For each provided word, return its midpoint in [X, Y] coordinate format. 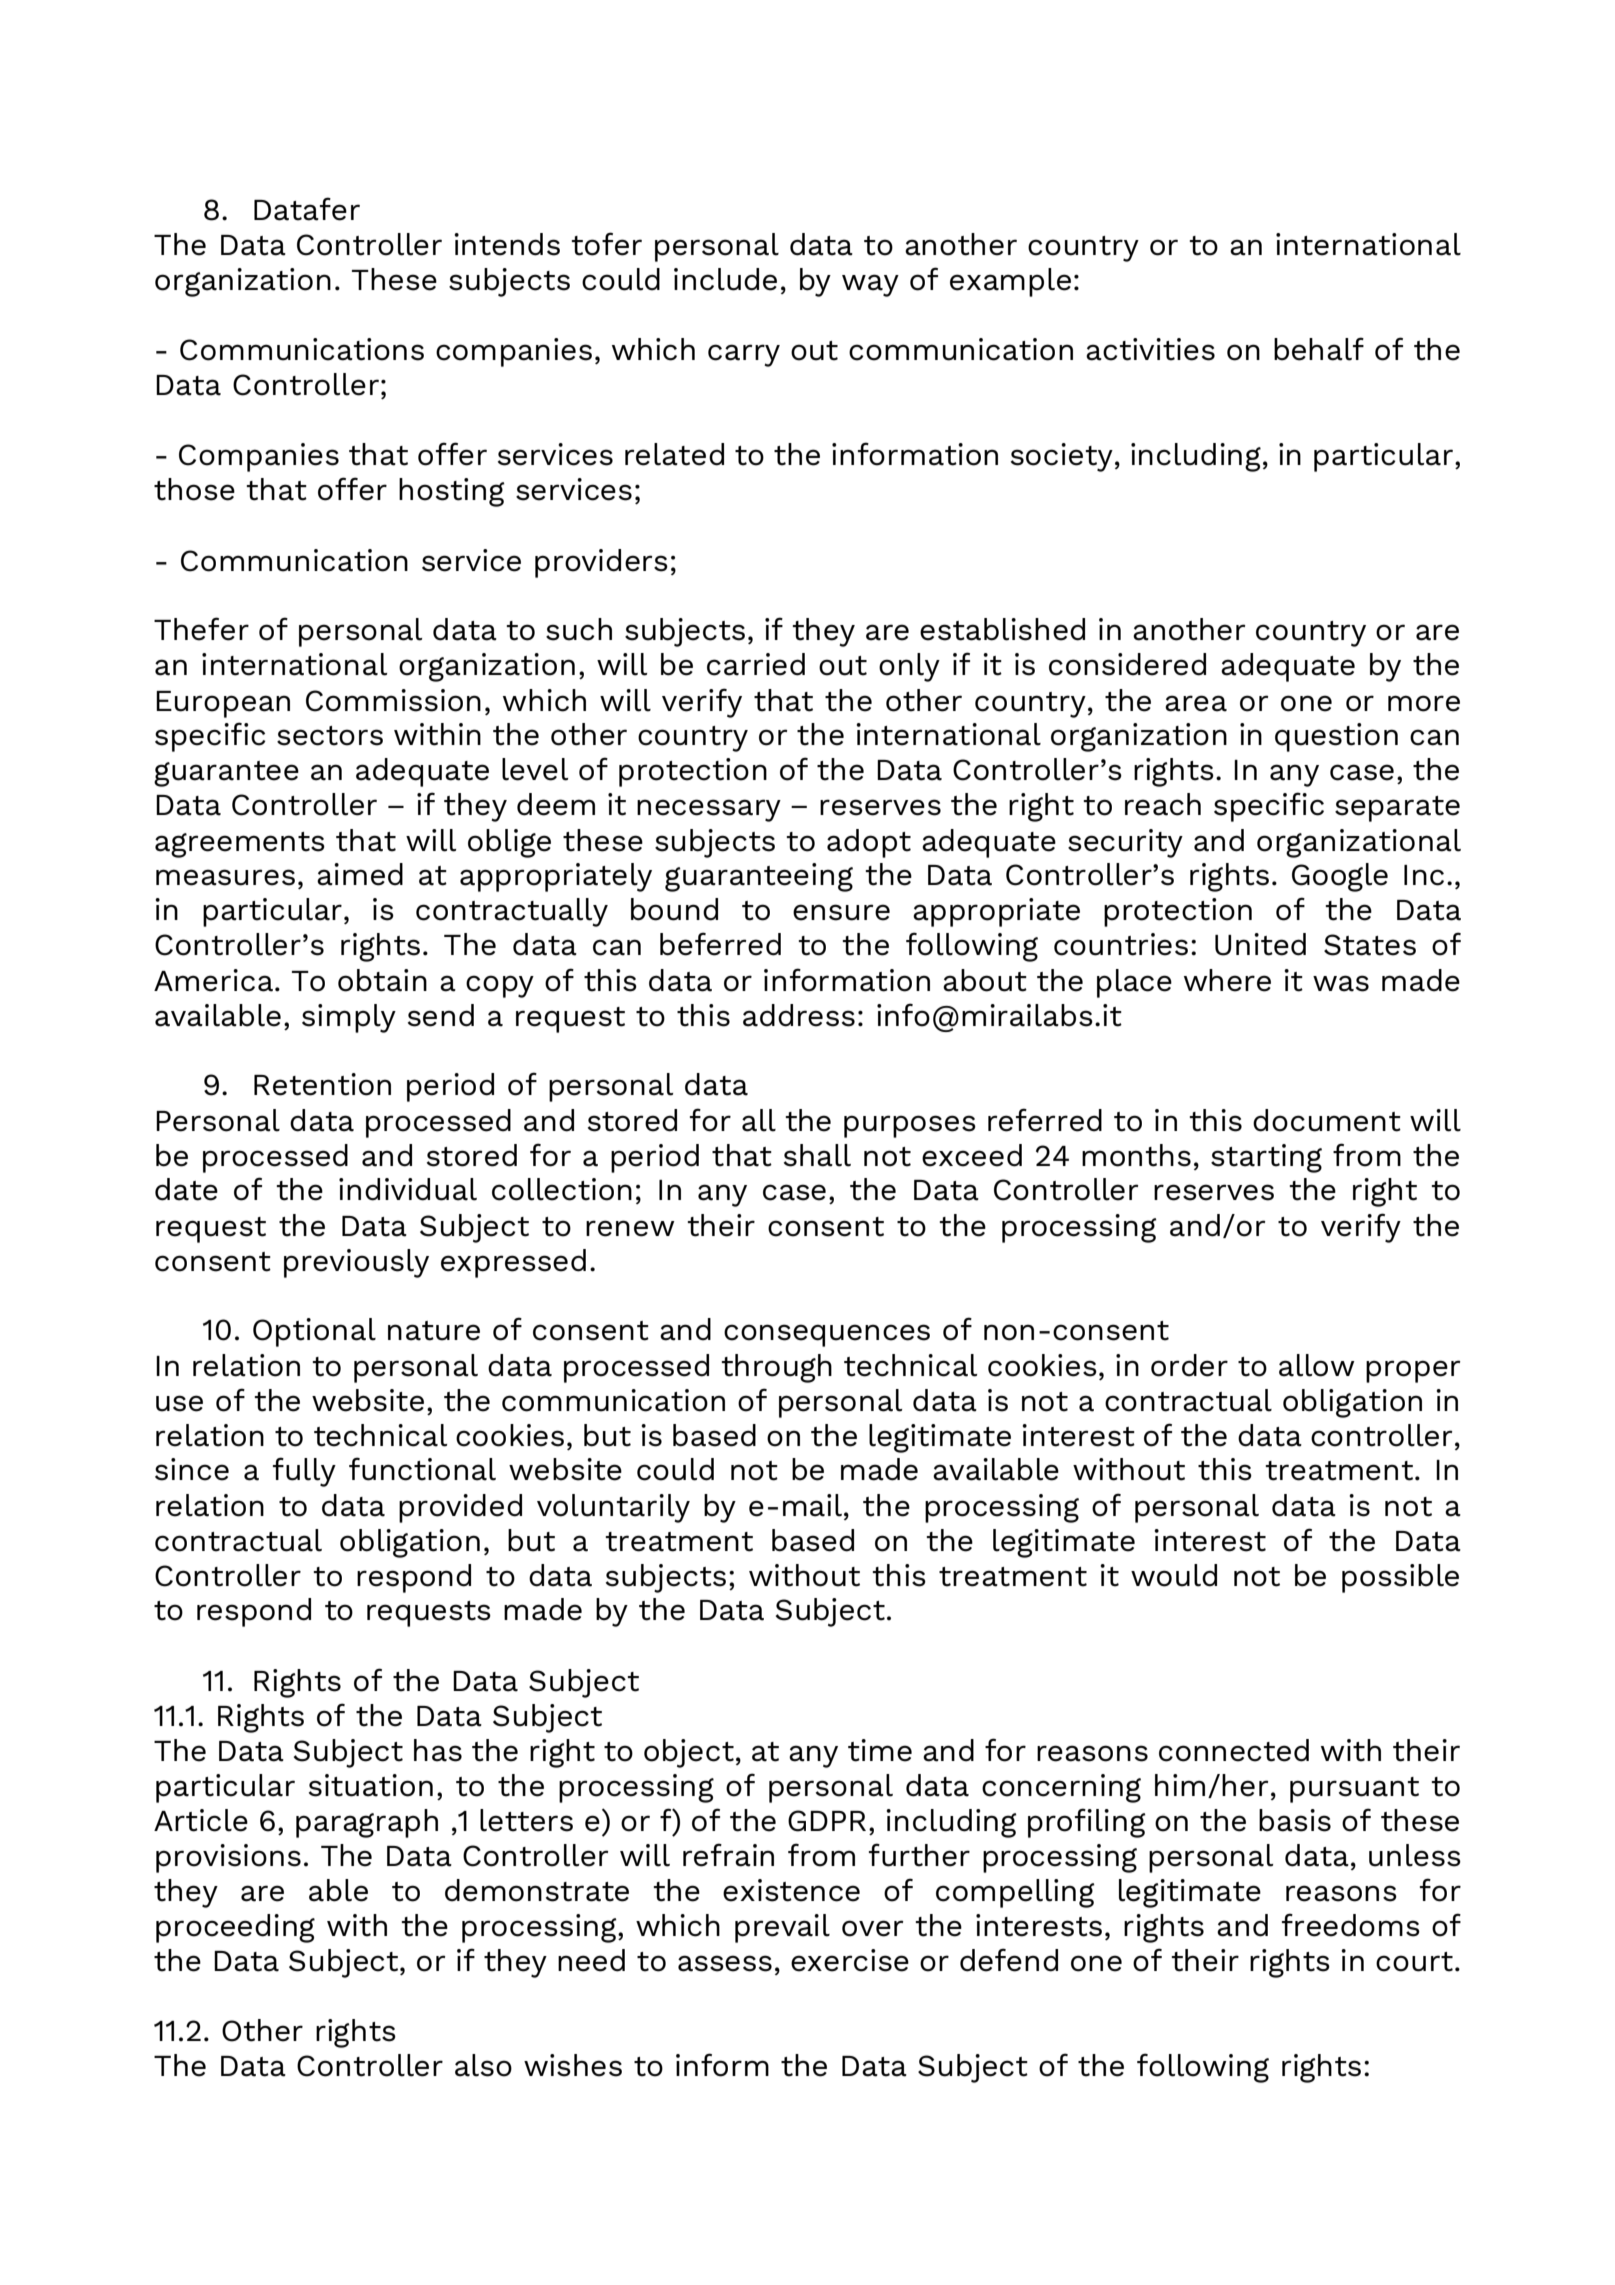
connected [1234, 1750]
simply [349, 1018]
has [438, 1750]
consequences [827, 1335]
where [1227, 980]
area [1196, 703]
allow [1317, 1365]
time [880, 1750]
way [870, 285]
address [799, 1015]
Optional [314, 1332]
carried [756, 664]
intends [507, 244]
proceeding [235, 1928]
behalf [1319, 349]
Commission [393, 700]
